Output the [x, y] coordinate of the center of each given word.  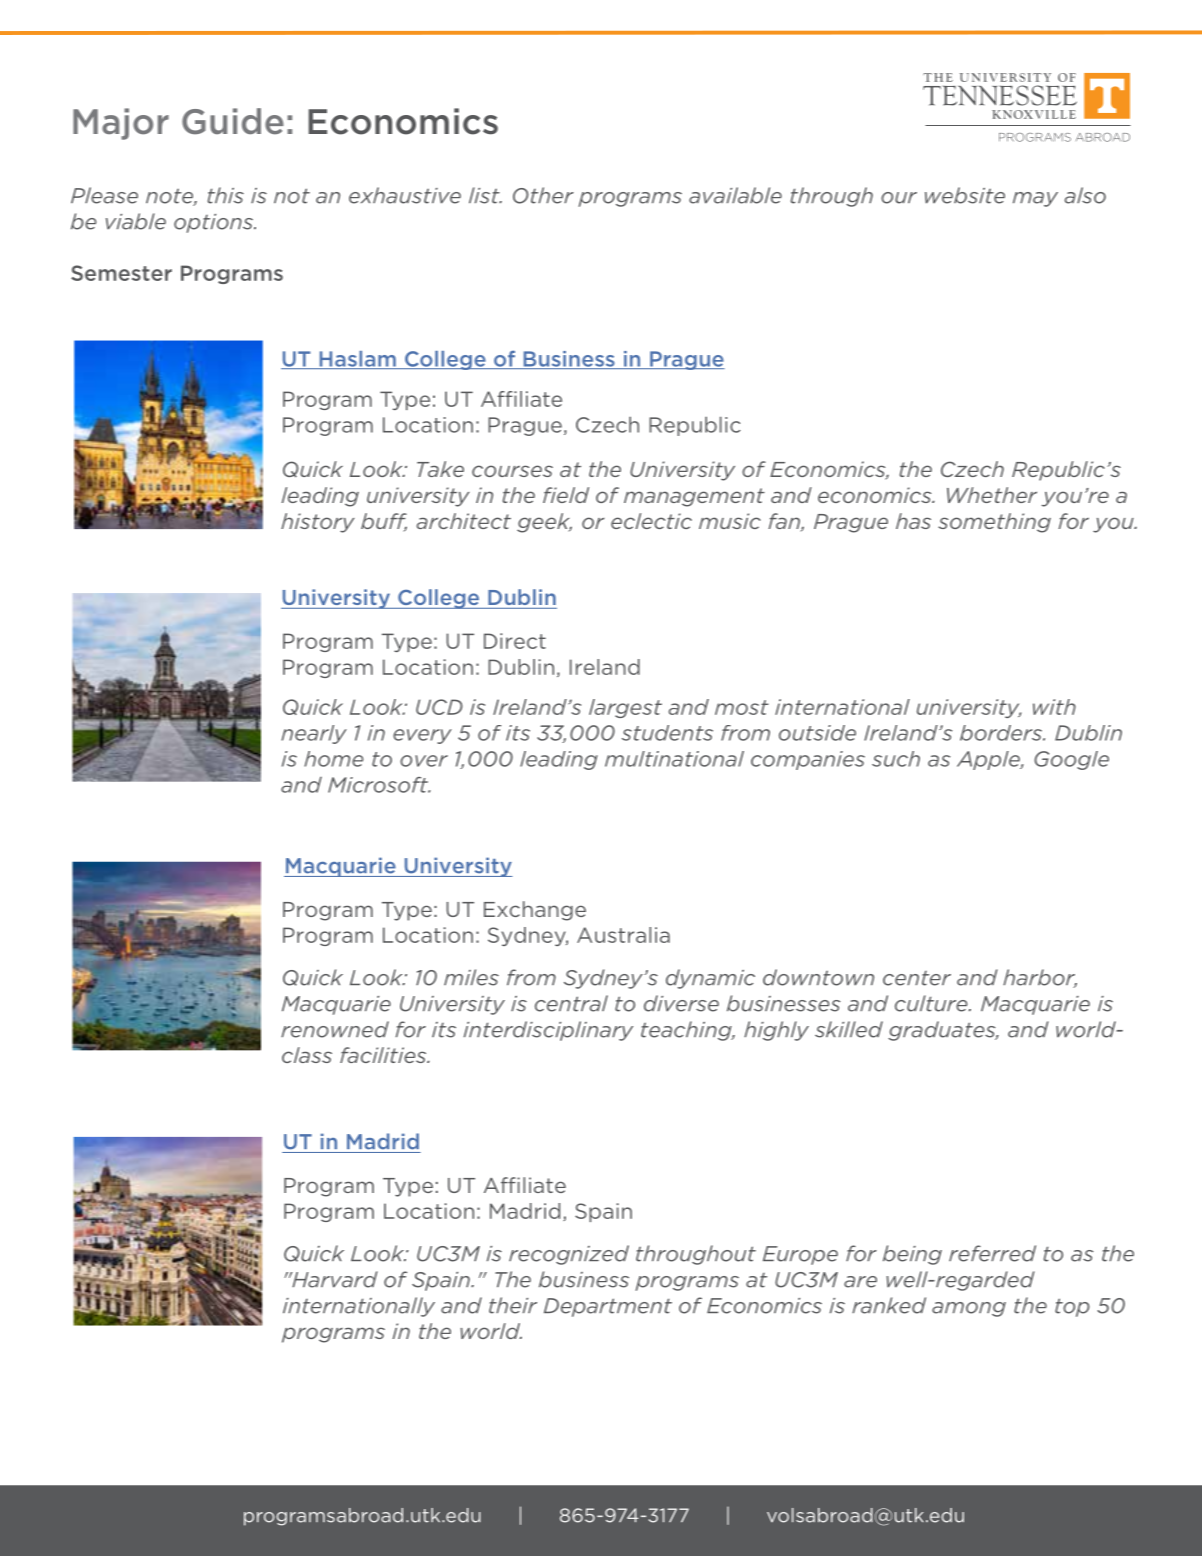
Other [543, 195]
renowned [335, 1029]
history [318, 523]
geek [544, 523]
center [917, 978]
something [994, 523]
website [965, 195]
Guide [233, 121]
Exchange [535, 911]
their [513, 1305]
